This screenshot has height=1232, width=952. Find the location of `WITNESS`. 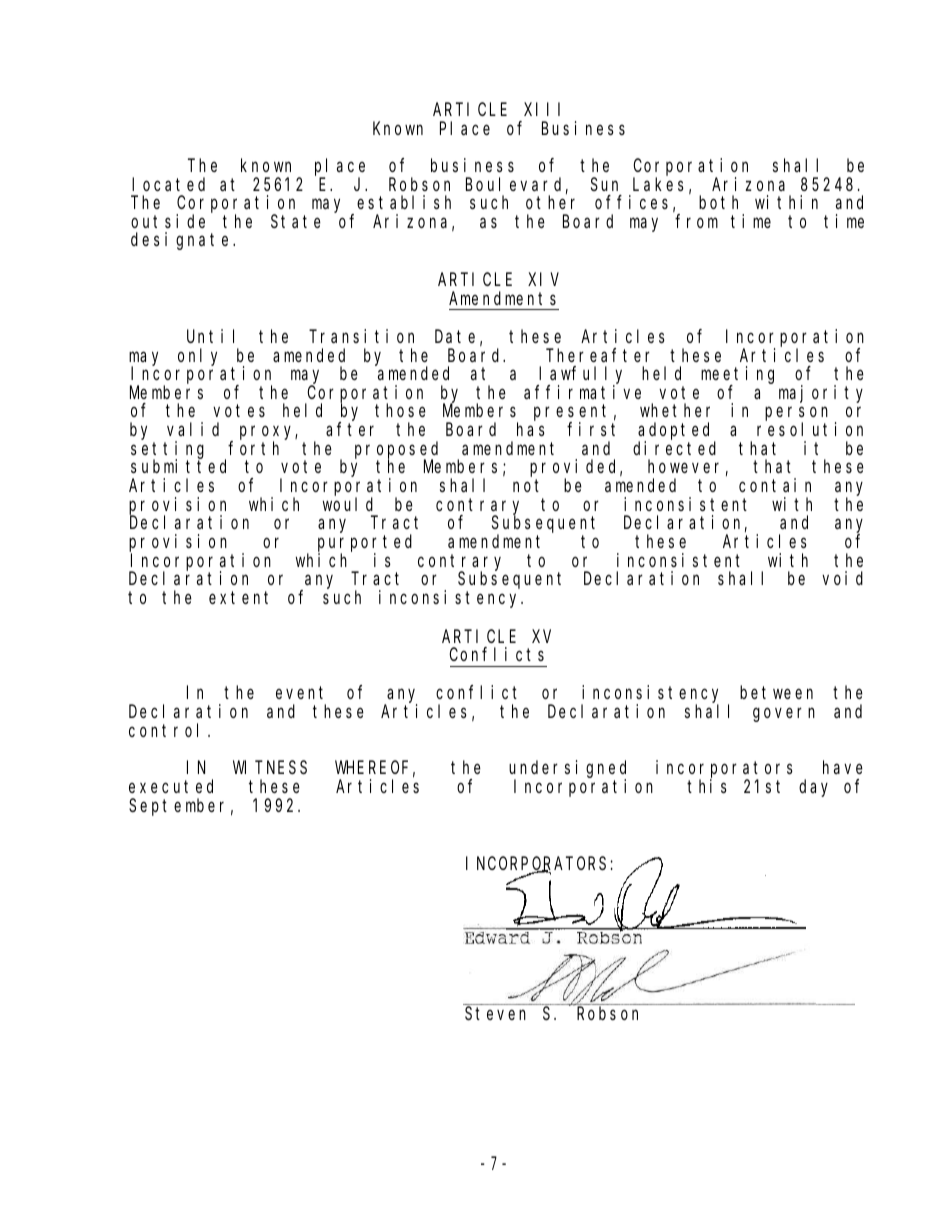

WITNESS is located at coordinates (270, 767).
